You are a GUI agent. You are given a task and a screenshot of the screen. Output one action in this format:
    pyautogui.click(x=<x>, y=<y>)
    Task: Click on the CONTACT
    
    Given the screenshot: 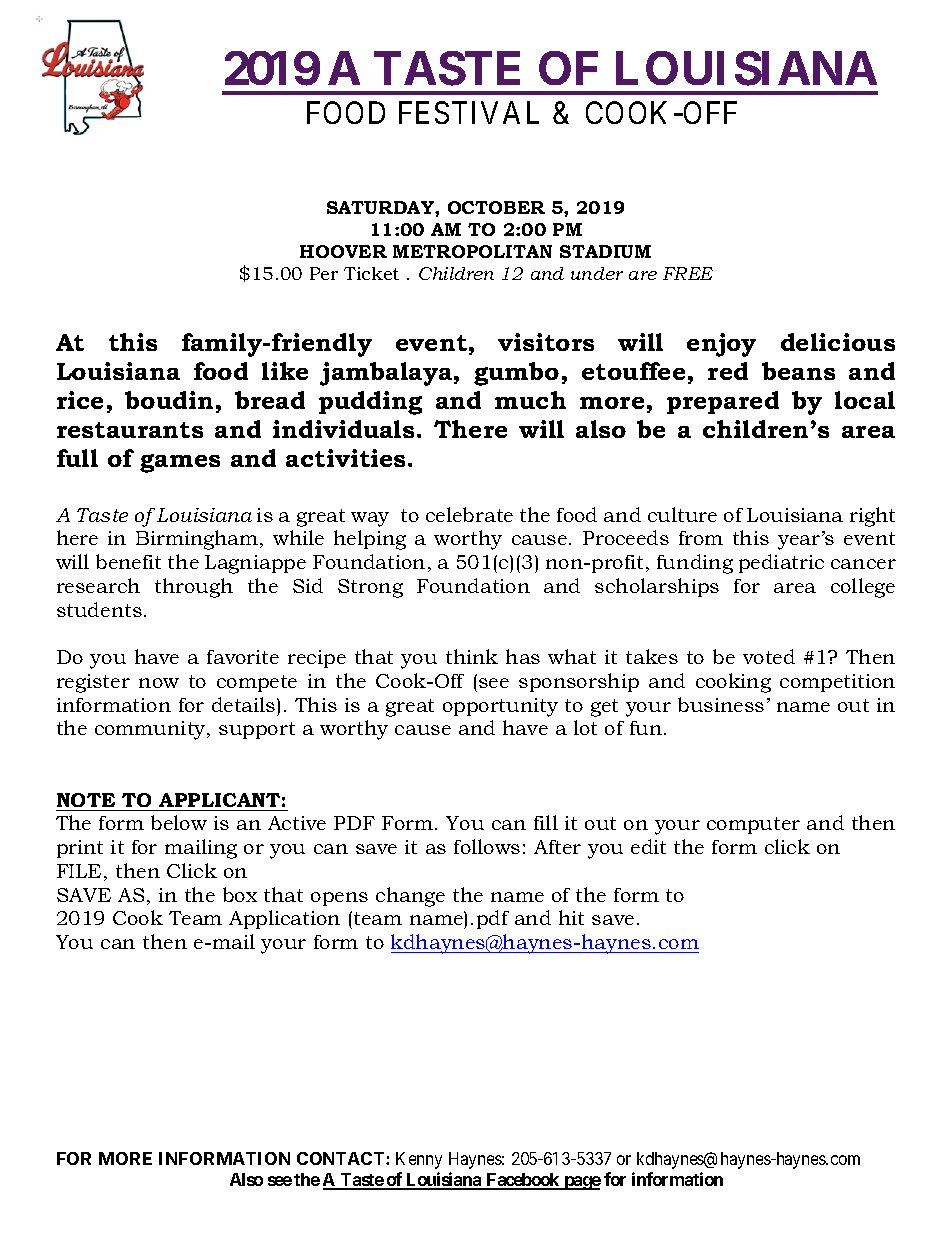 What is the action you would take?
    pyautogui.click(x=342, y=1158)
